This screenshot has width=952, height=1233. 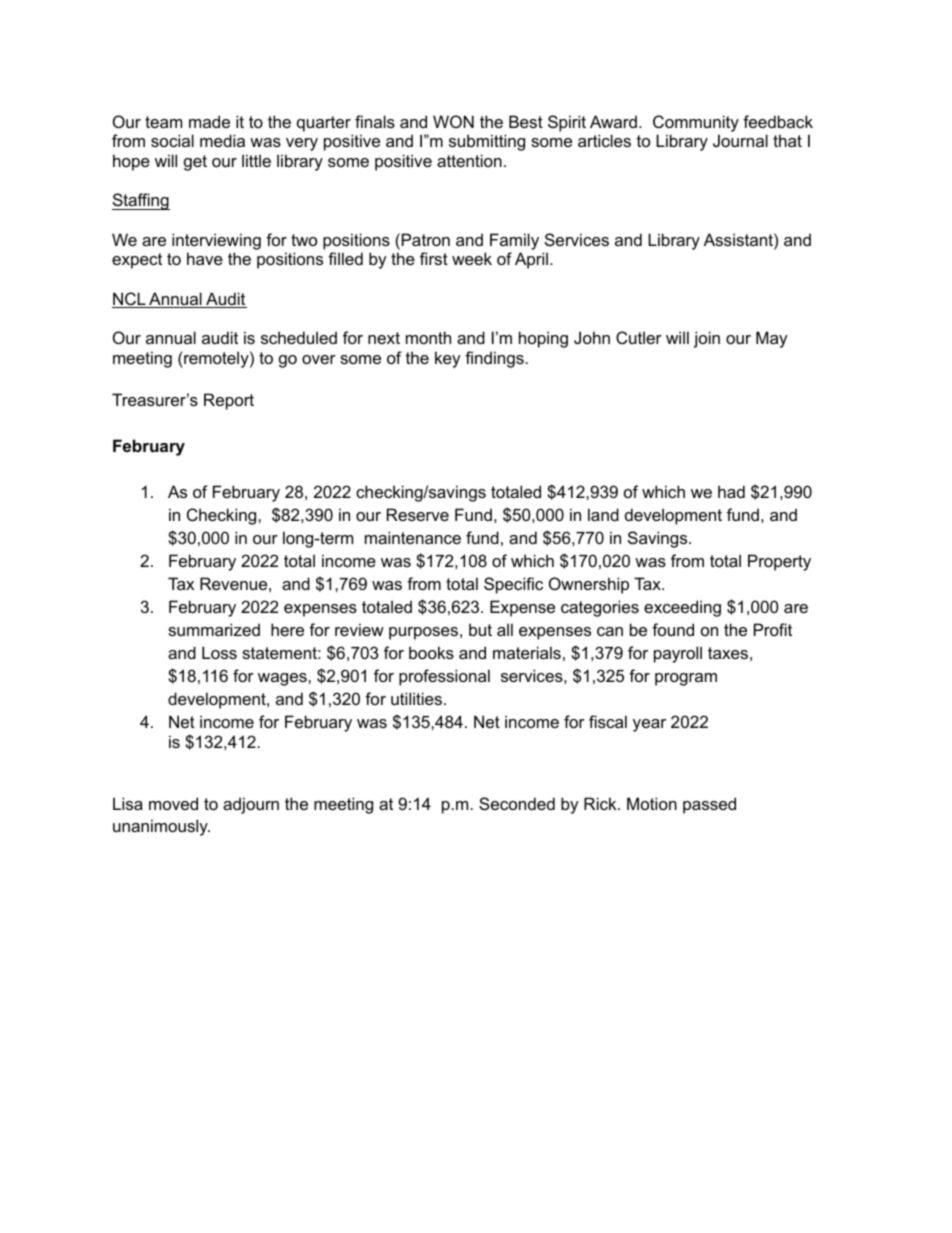 I want to click on Journal, so click(x=740, y=140).
